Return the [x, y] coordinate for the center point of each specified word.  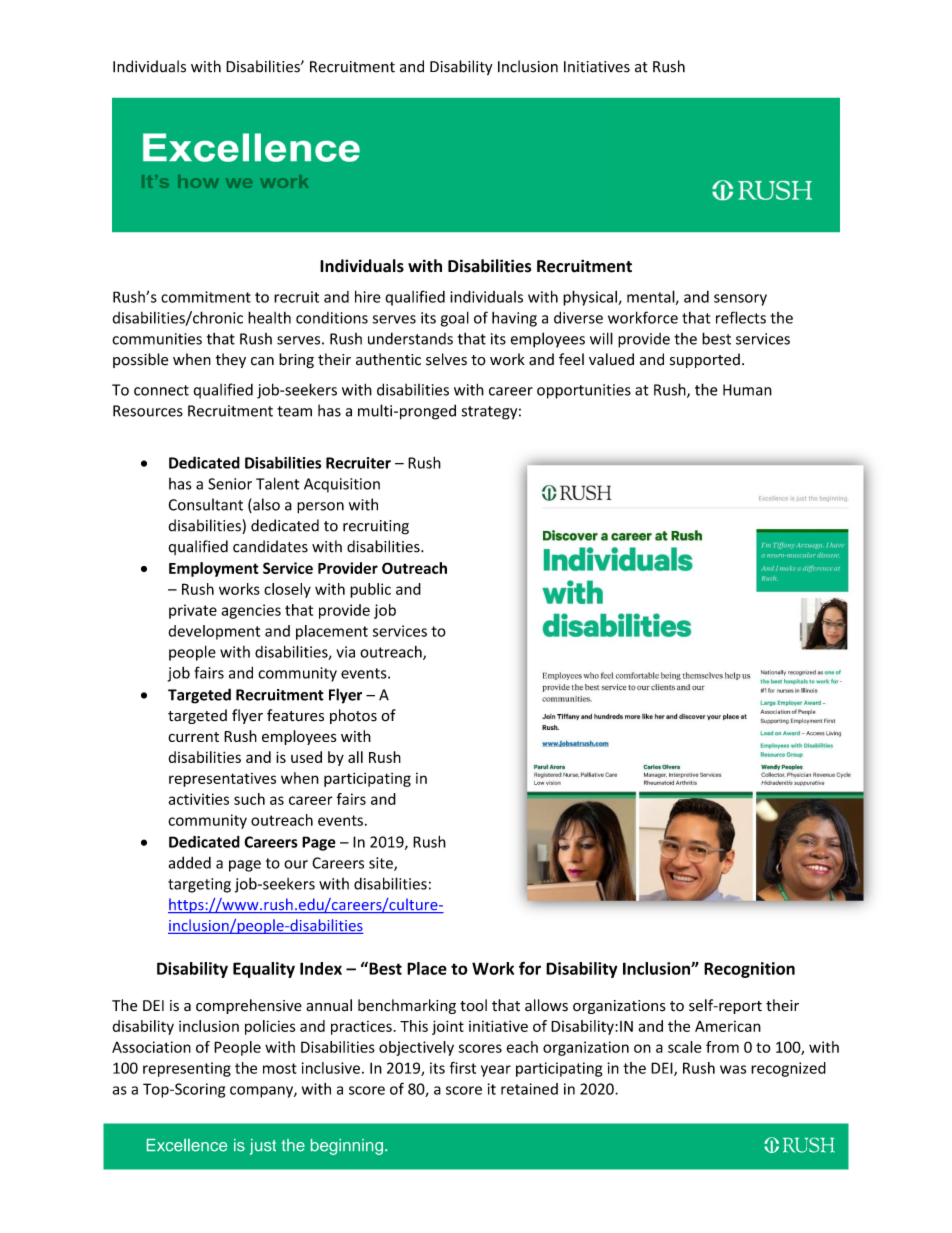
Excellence [187, 1145]
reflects [741, 317]
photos [353, 716]
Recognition [749, 970]
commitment [206, 297]
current [193, 737]
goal [455, 319]
